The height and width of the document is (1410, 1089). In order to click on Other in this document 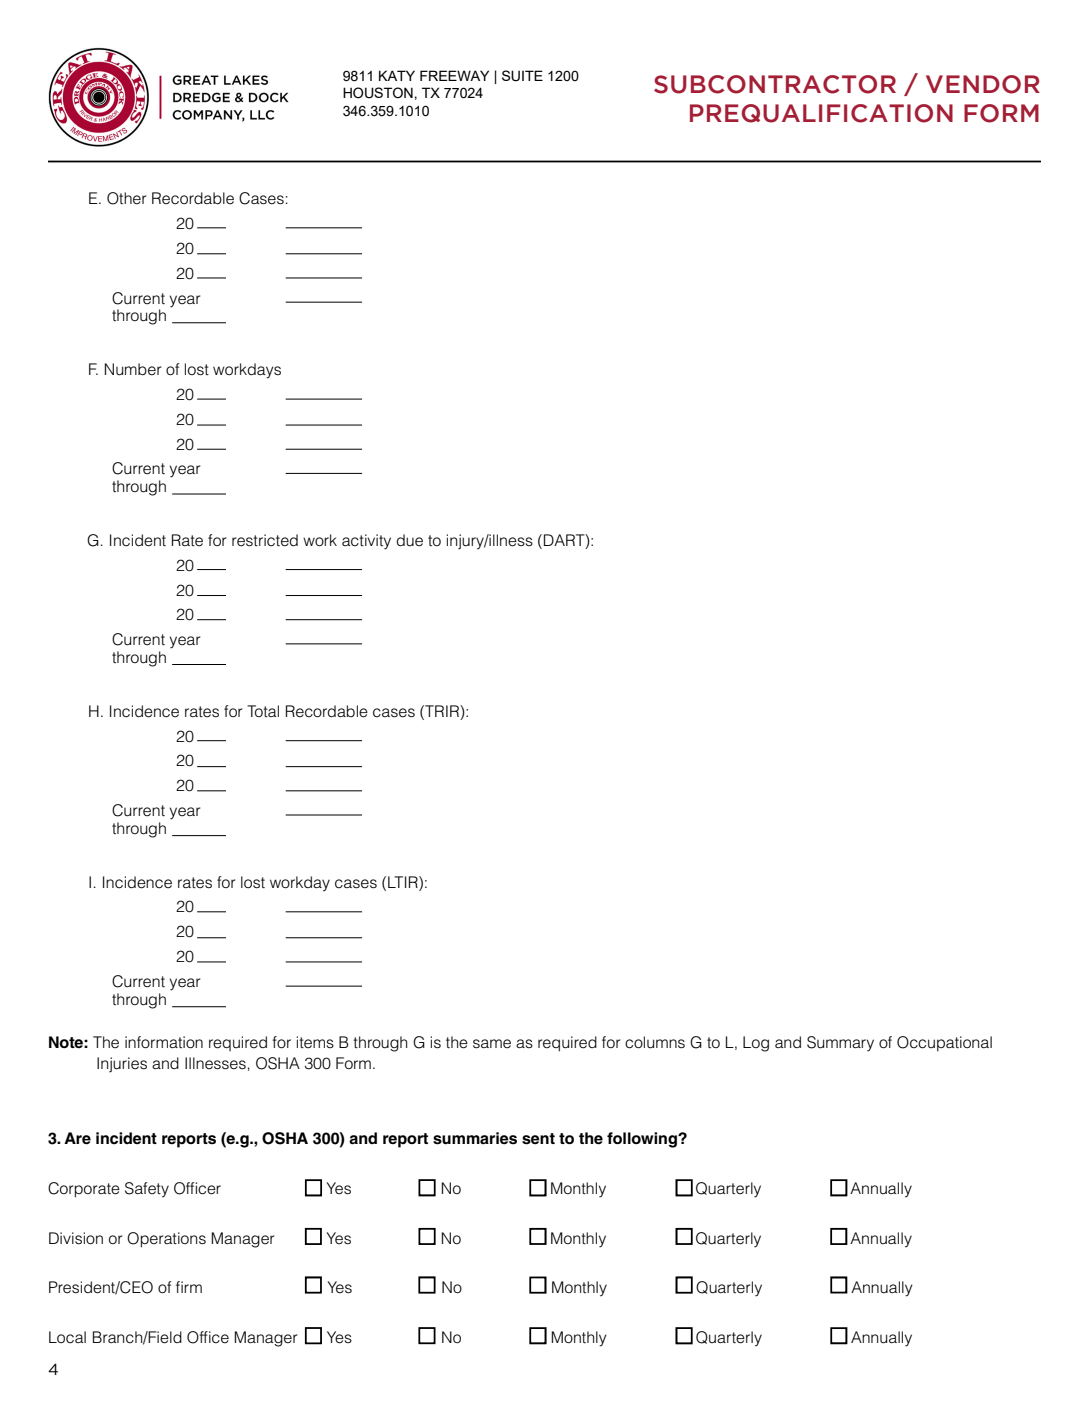, I will do `click(126, 198)`.
